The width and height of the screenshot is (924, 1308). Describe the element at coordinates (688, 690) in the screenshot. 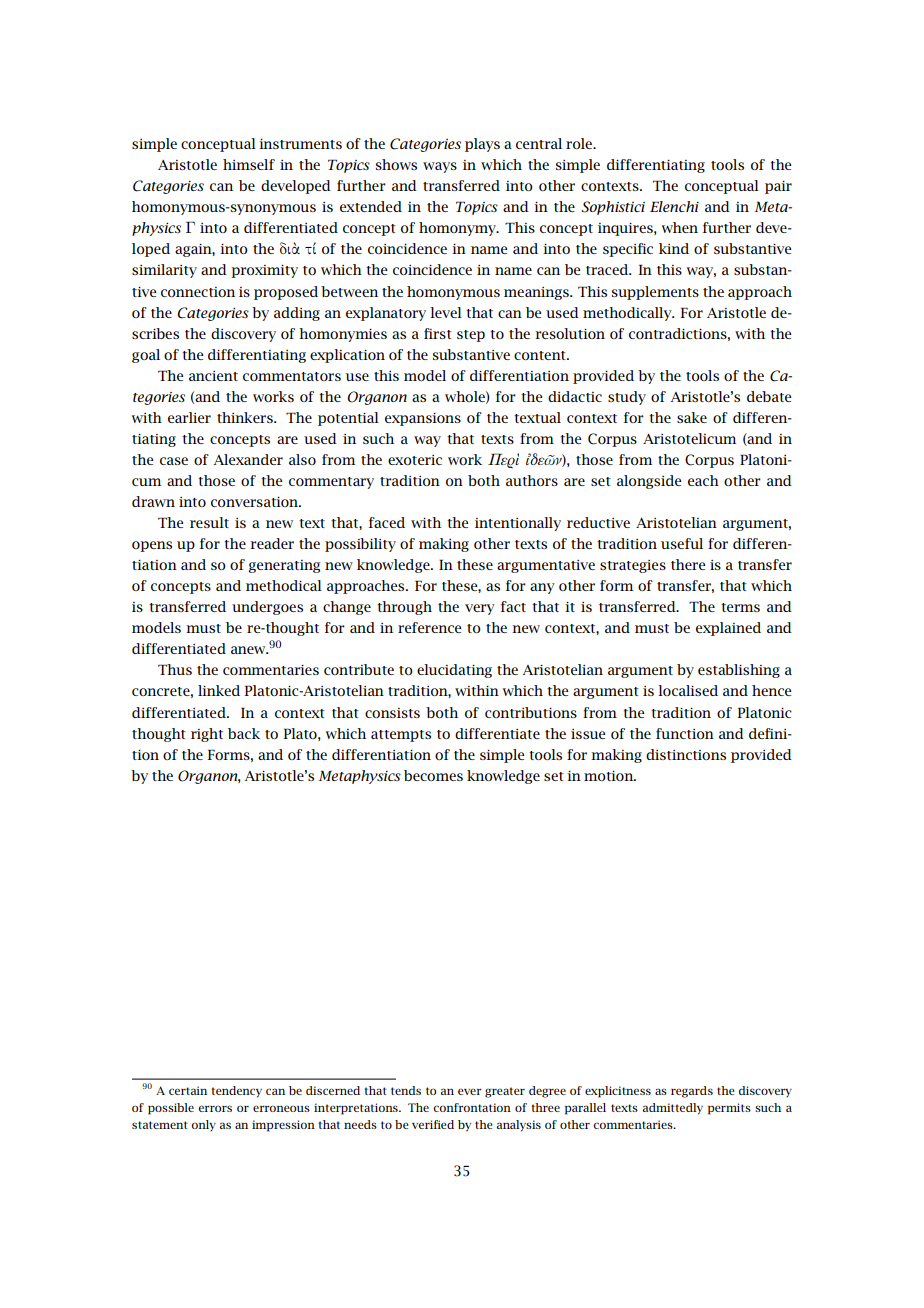

I see `localised` at that location.
